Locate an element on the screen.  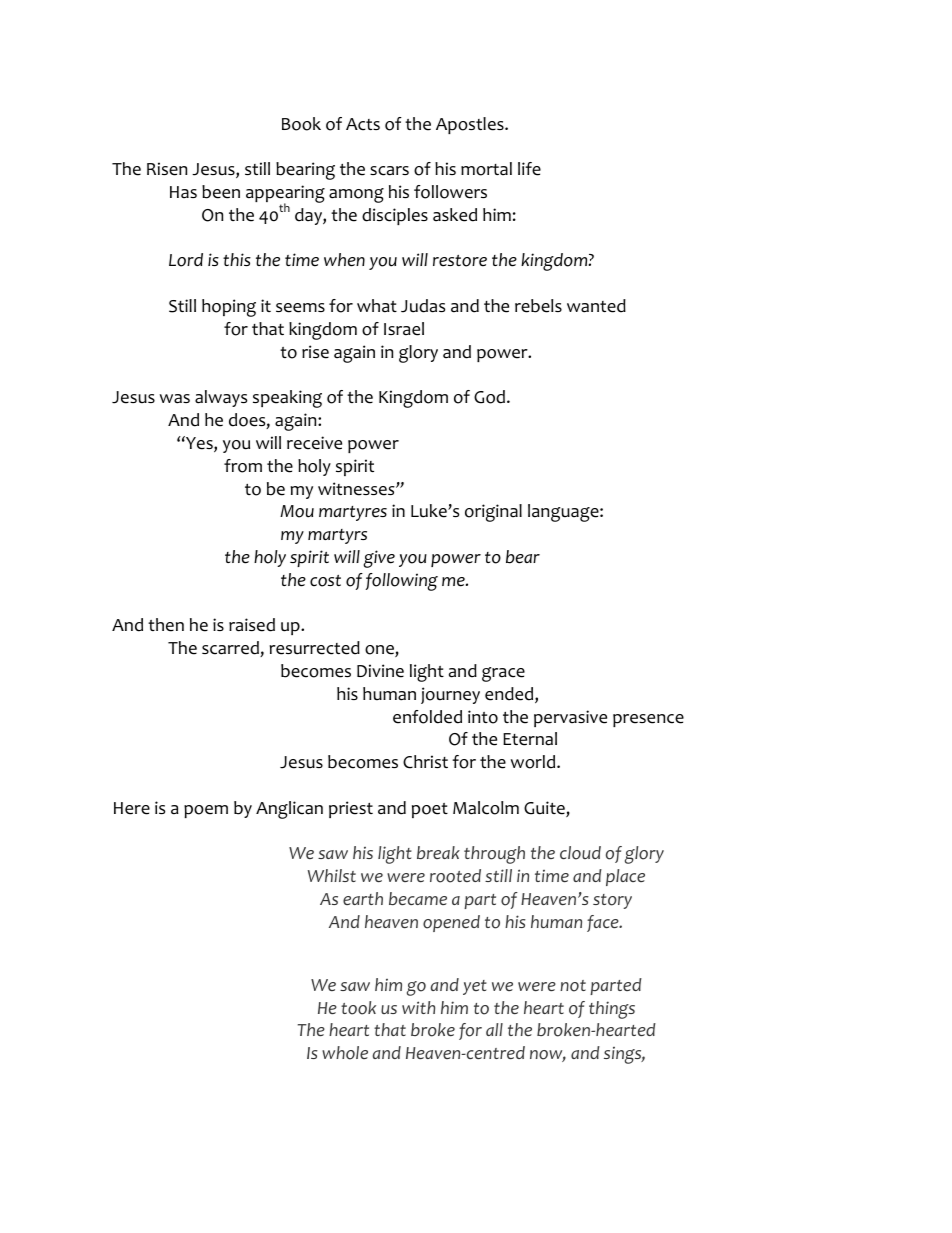
whole is located at coordinates (345, 1053).
